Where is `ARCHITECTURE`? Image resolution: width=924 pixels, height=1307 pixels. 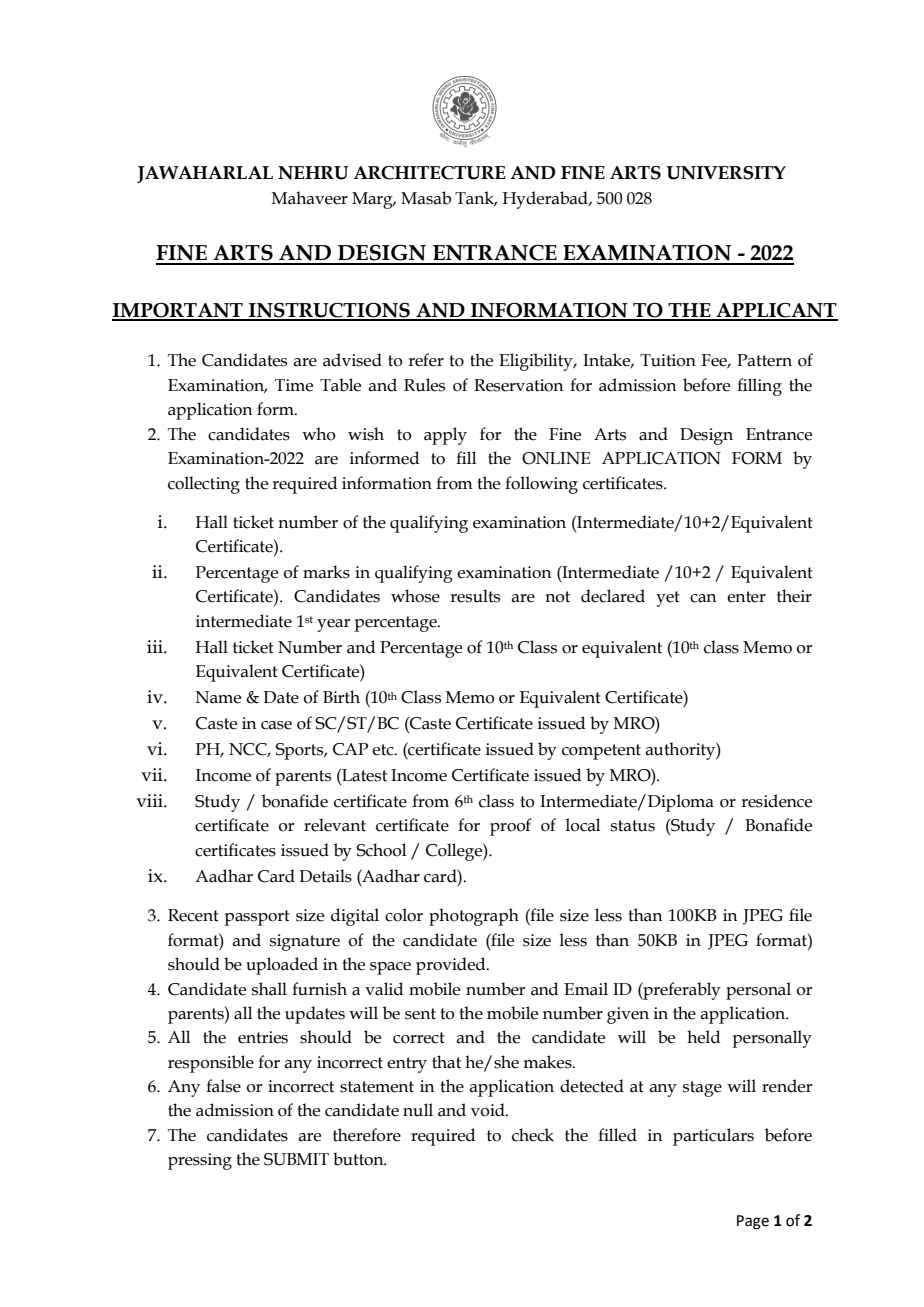 ARCHITECTURE is located at coordinates (429, 173).
